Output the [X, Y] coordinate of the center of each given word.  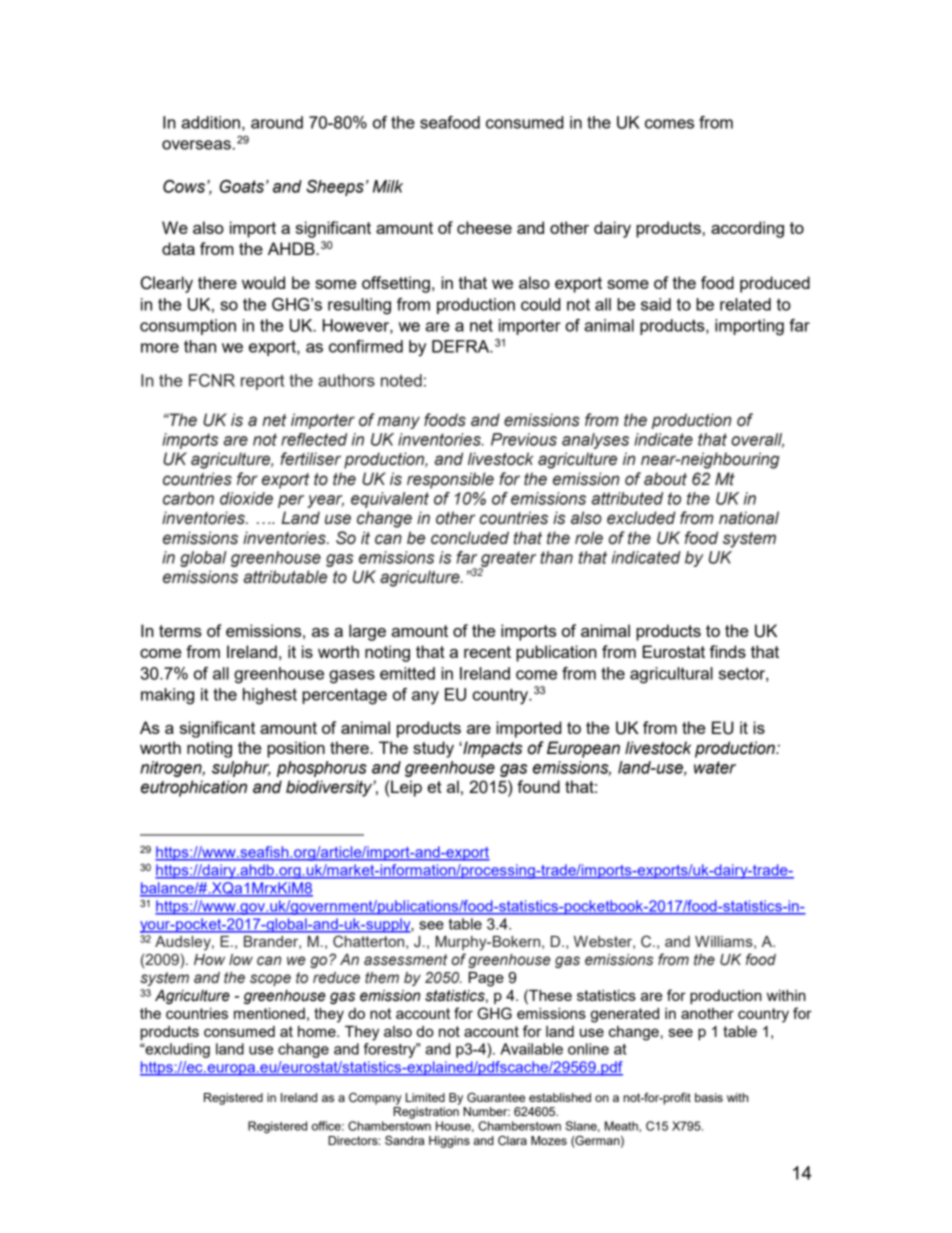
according [747, 229]
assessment [405, 960]
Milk [388, 186]
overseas [196, 145]
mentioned [269, 1013]
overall [757, 440]
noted [401, 380]
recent [487, 652]
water [715, 767]
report [262, 382]
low [241, 960]
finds [727, 651]
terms [180, 631]
